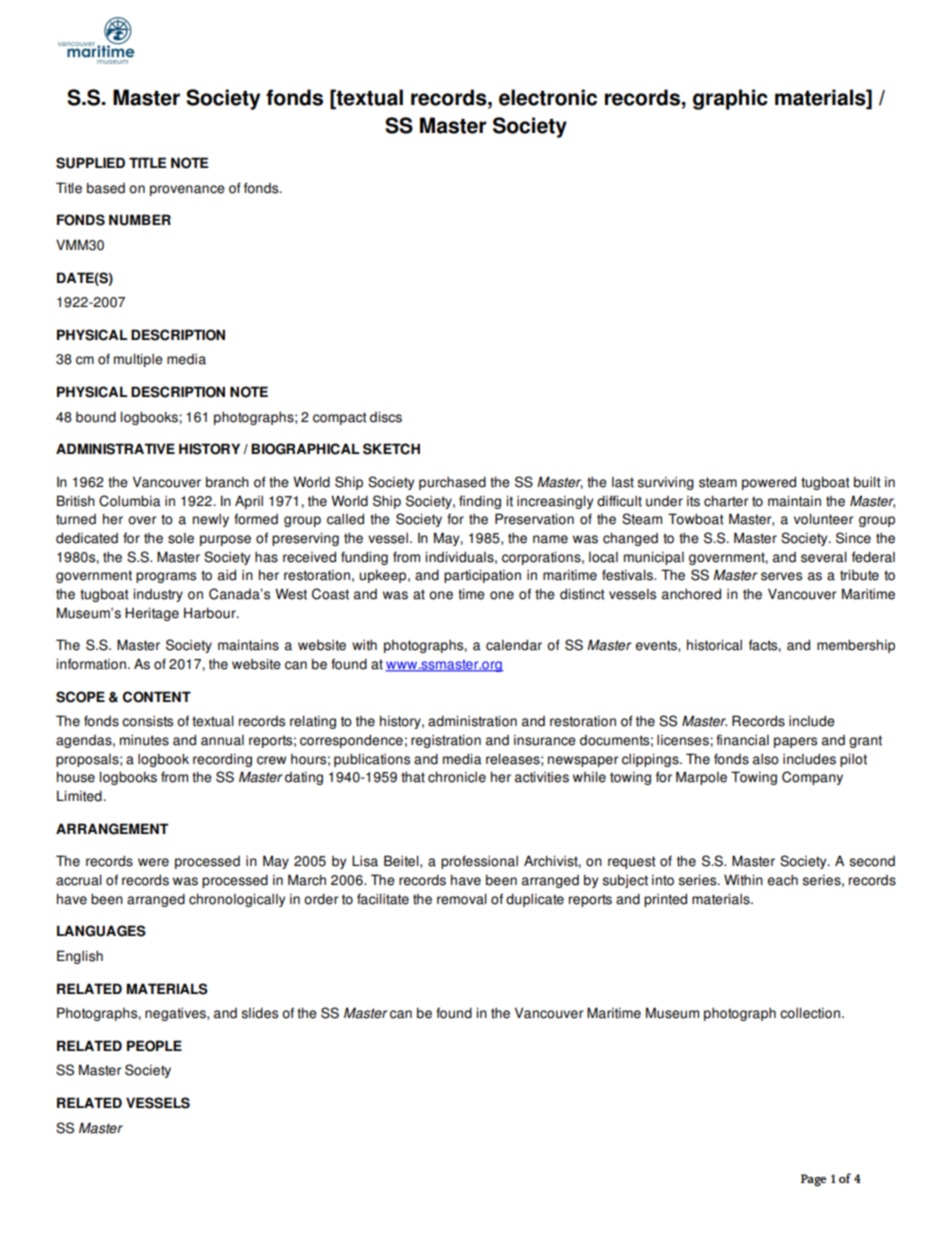 The height and width of the image is (1233, 952). What do you see at coordinates (152, 614) in the image?
I see `Heritage` at bounding box center [152, 614].
